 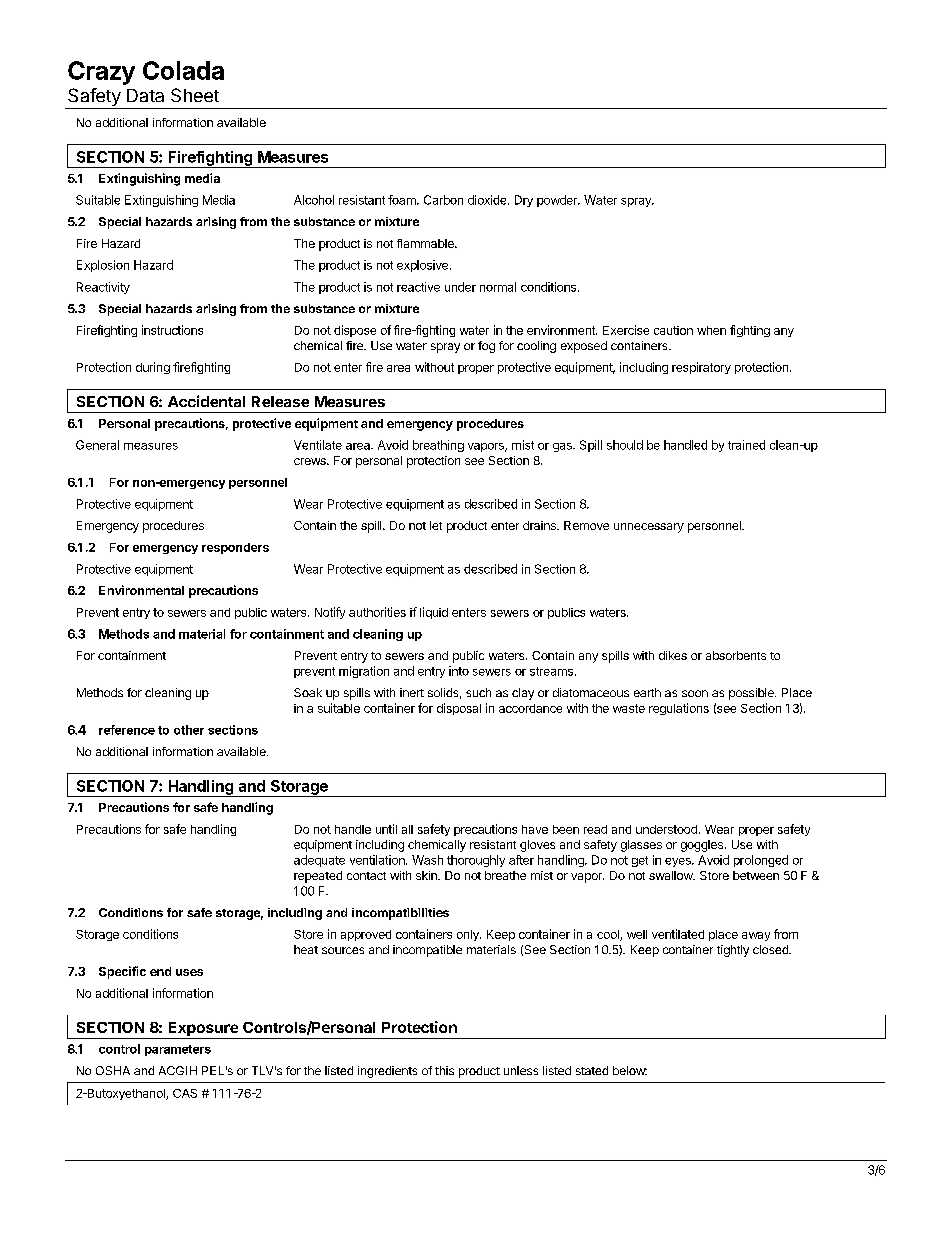 What do you see at coordinates (434, 613) in the screenshot?
I see `liquid` at bounding box center [434, 613].
